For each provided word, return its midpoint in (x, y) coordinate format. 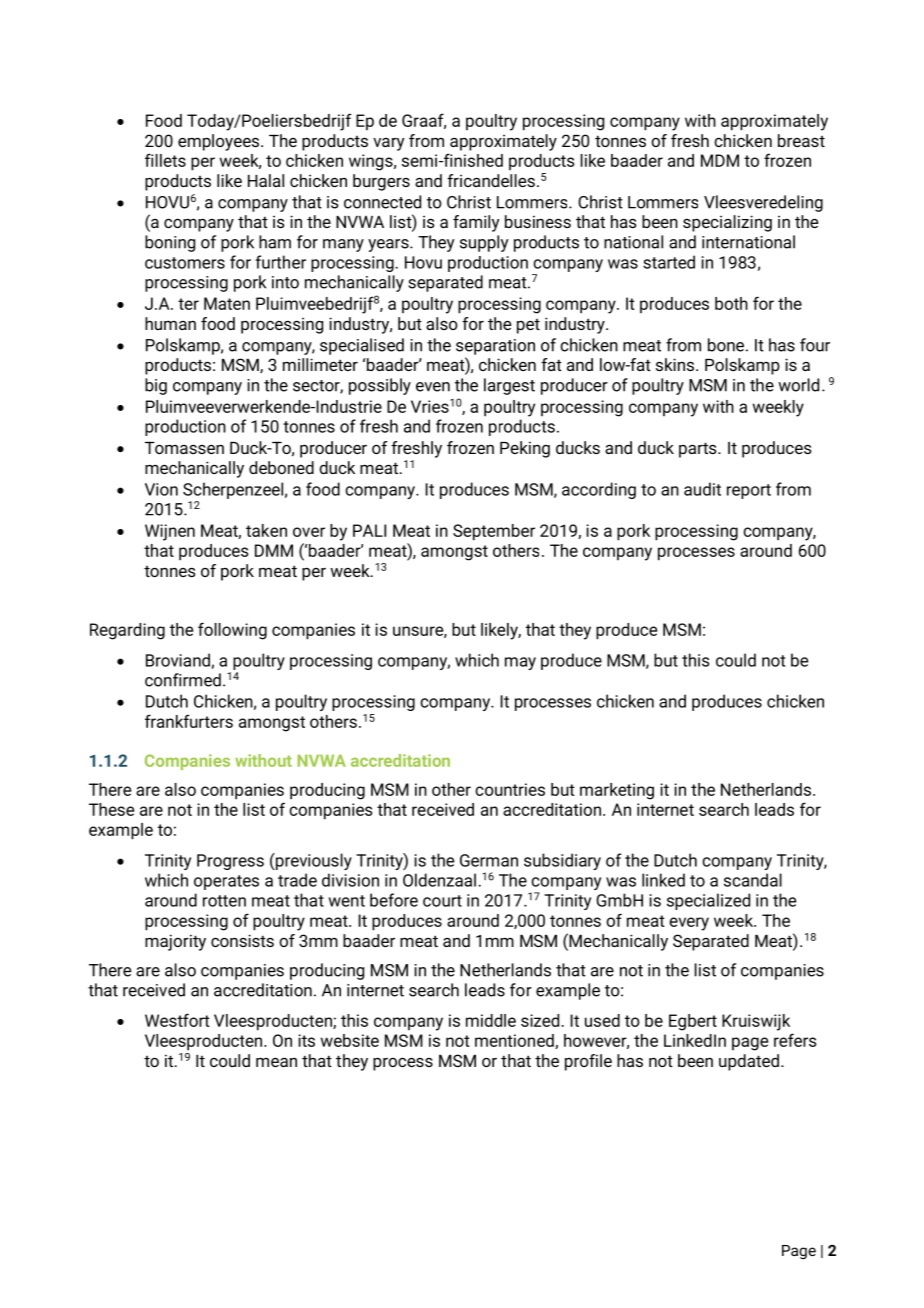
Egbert (693, 1022)
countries (510, 789)
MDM (720, 160)
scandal (753, 880)
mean (276, 1062)
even (433, 387)
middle (491, 1020)
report (749, 491)
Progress (230, 862)
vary (388, 144)
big (156, 386)
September (494, 532)
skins (675, 364)
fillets (165, 160)
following (232, 631)
